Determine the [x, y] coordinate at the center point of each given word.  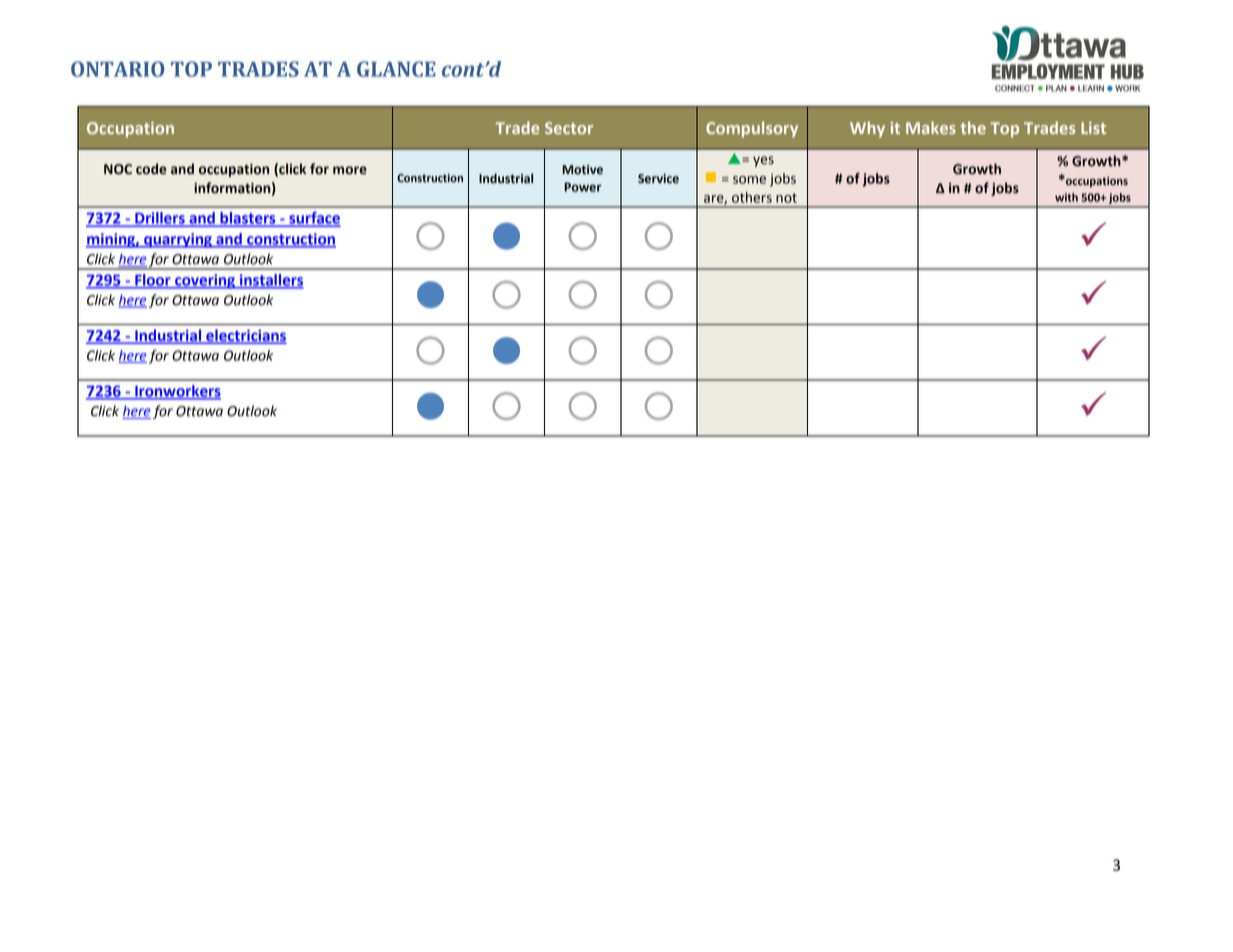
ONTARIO [117, 69]
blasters [248, 219]
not [786, 198]
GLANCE [396, 69]
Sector [569, 128]
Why [867, 129]
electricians [245, 336]
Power [582, 187]
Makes [931, 127]
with [1066, 197]
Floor [153, 281]
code [151, 169]
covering [205, 281]
